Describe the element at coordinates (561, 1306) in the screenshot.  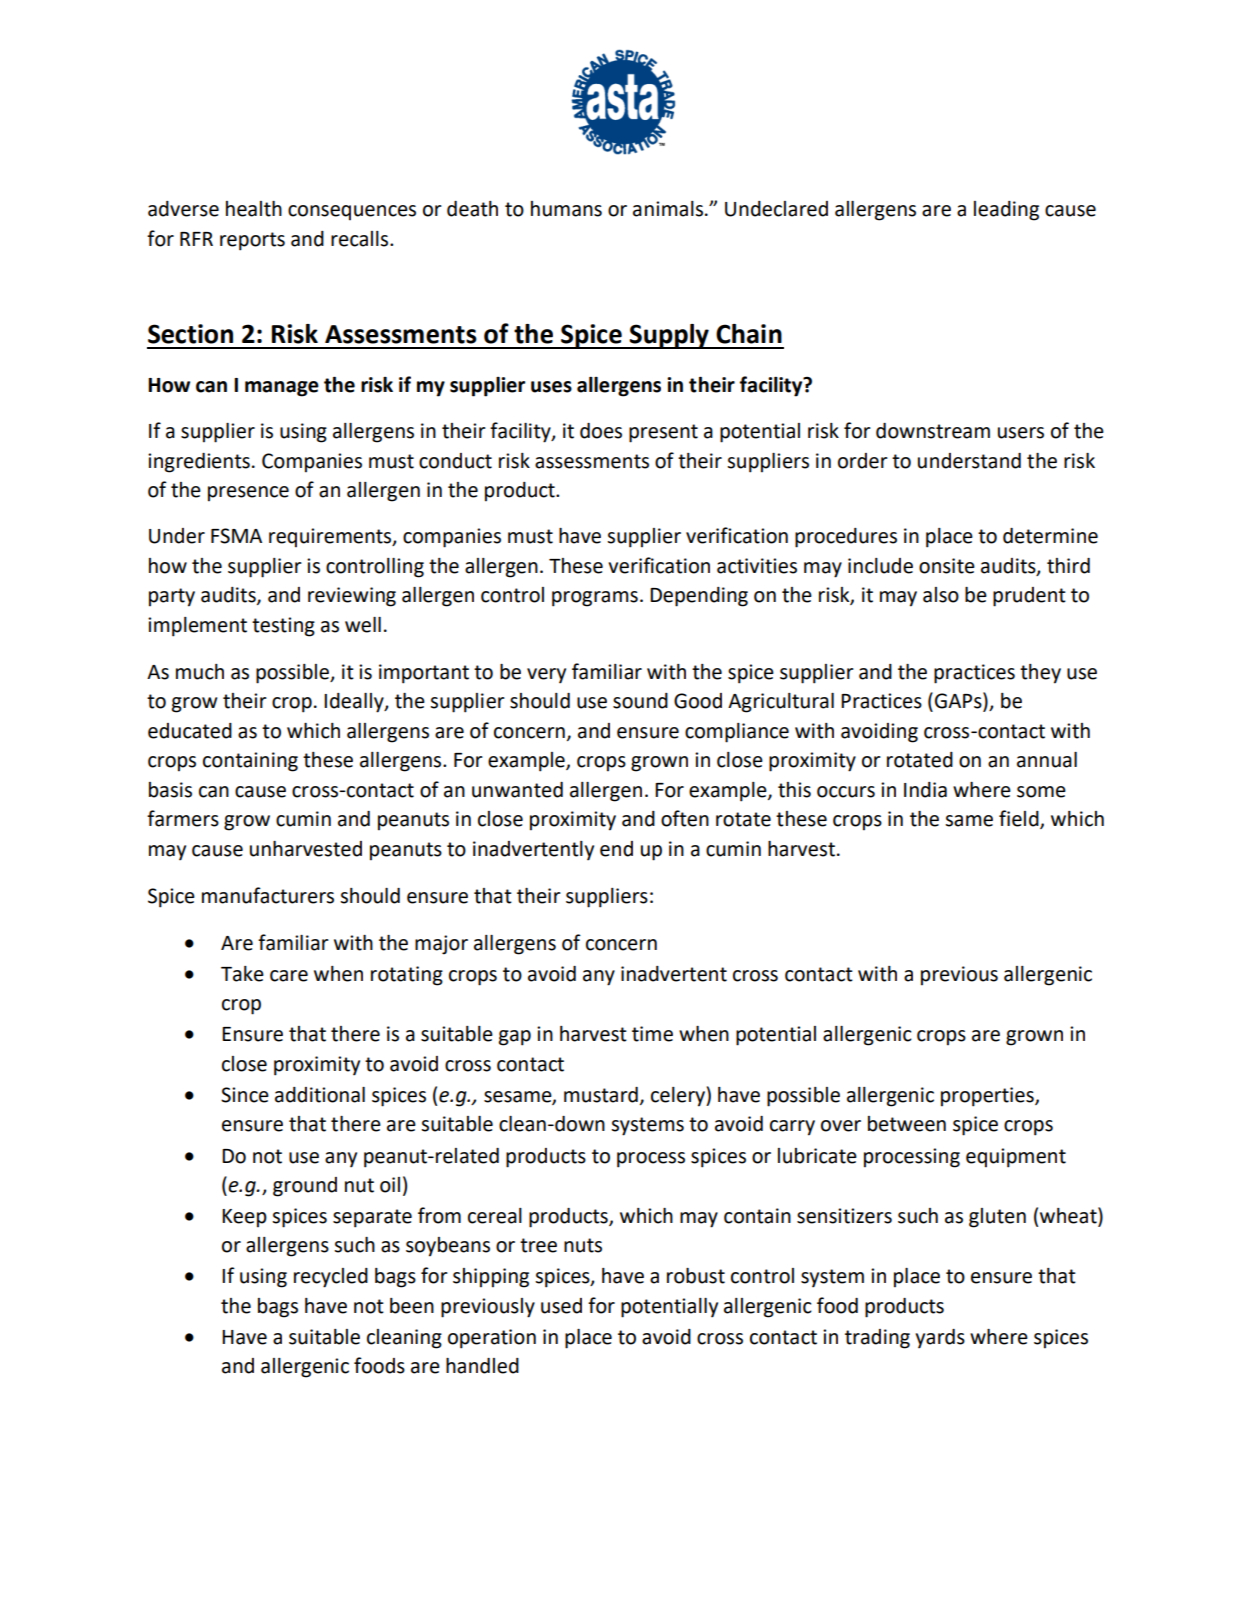
I see `used` at that location.
